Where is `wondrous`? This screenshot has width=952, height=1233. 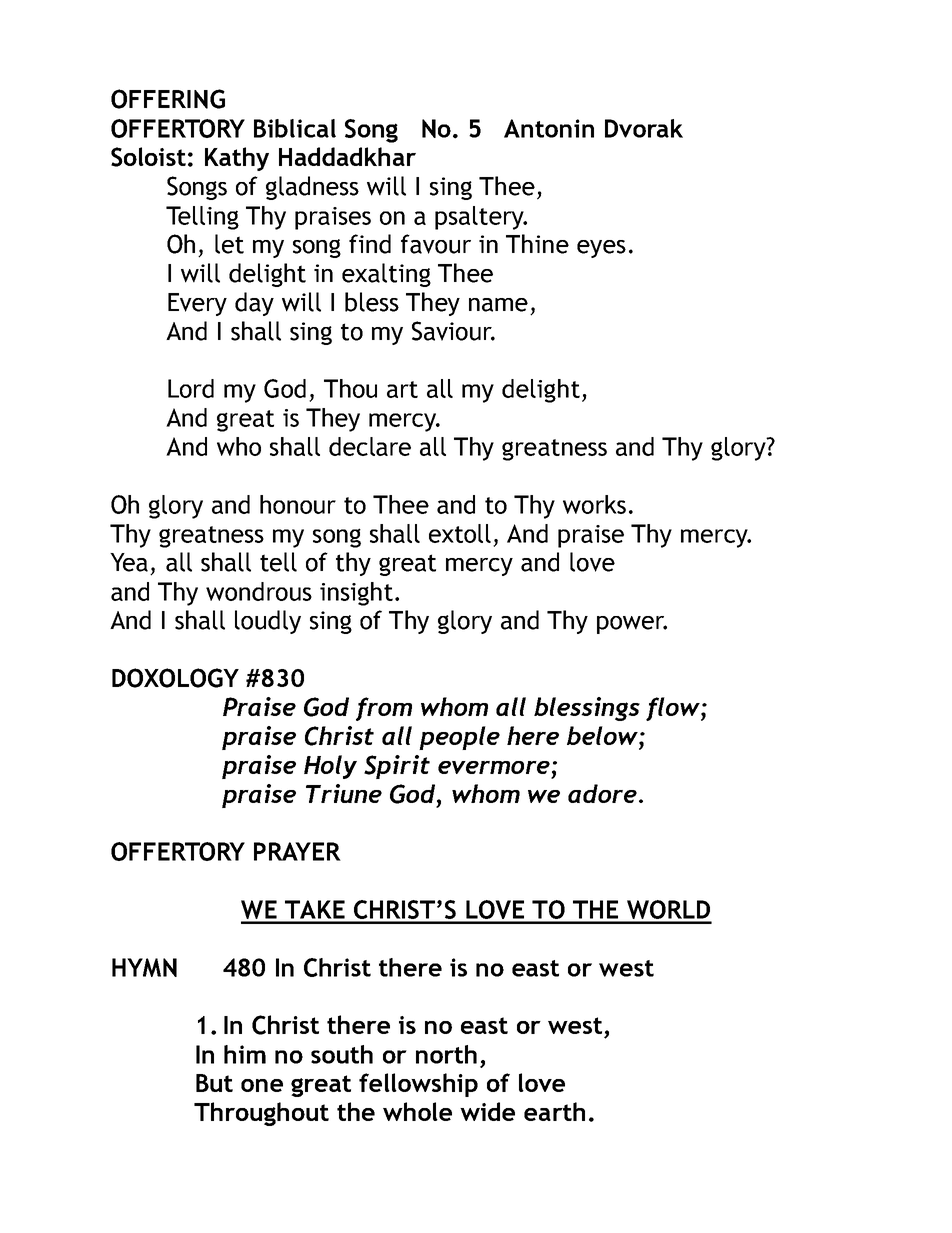 wondrous is located at coordinates (259, 591).
